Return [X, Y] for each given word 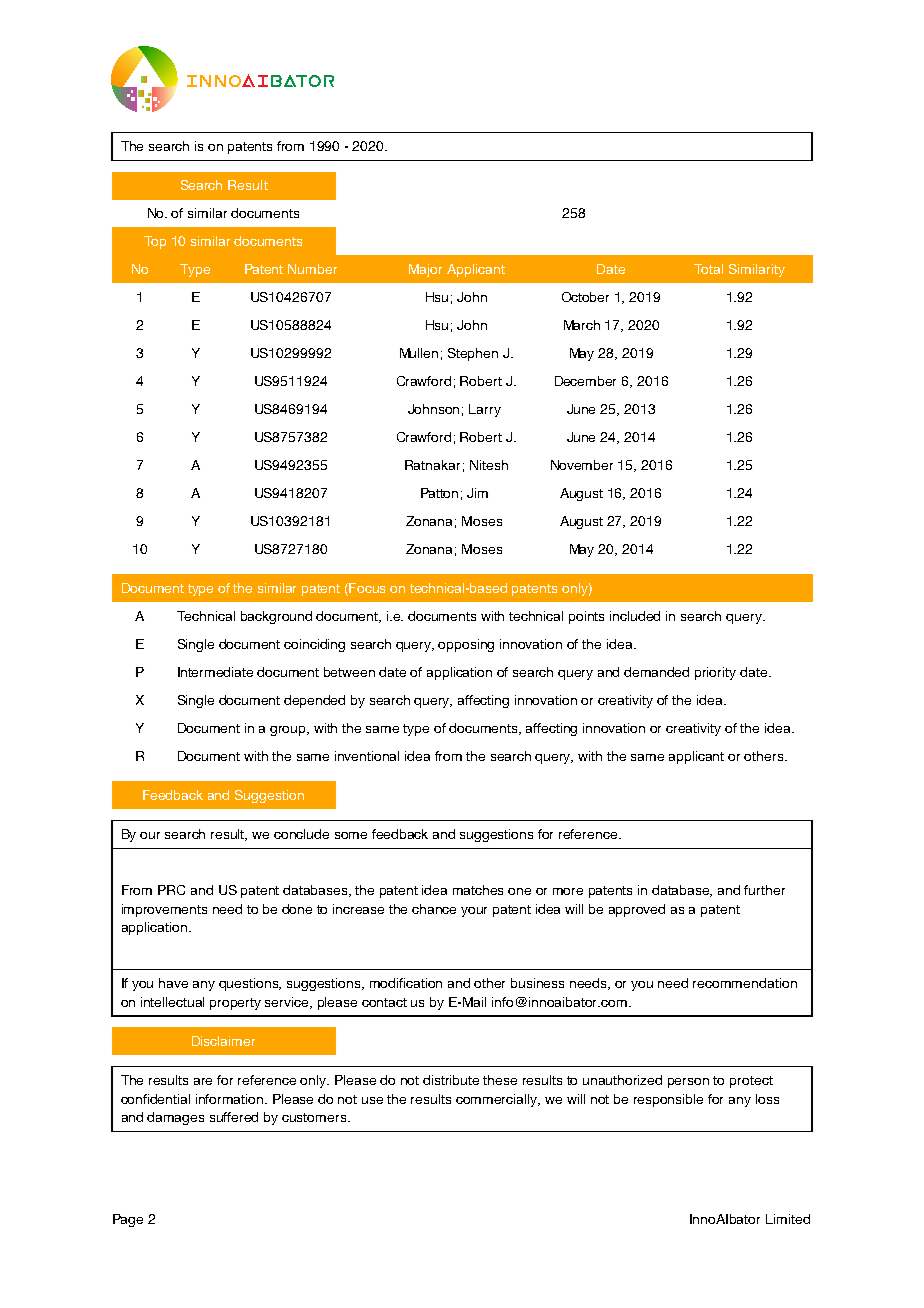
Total [708, 269]
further [764, 890]
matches [478, 890]
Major [425, 270]
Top [155, 242]
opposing [466, 645]
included [635, 616]
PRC [171, 890]
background [276, 617]
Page [128, 1220]
